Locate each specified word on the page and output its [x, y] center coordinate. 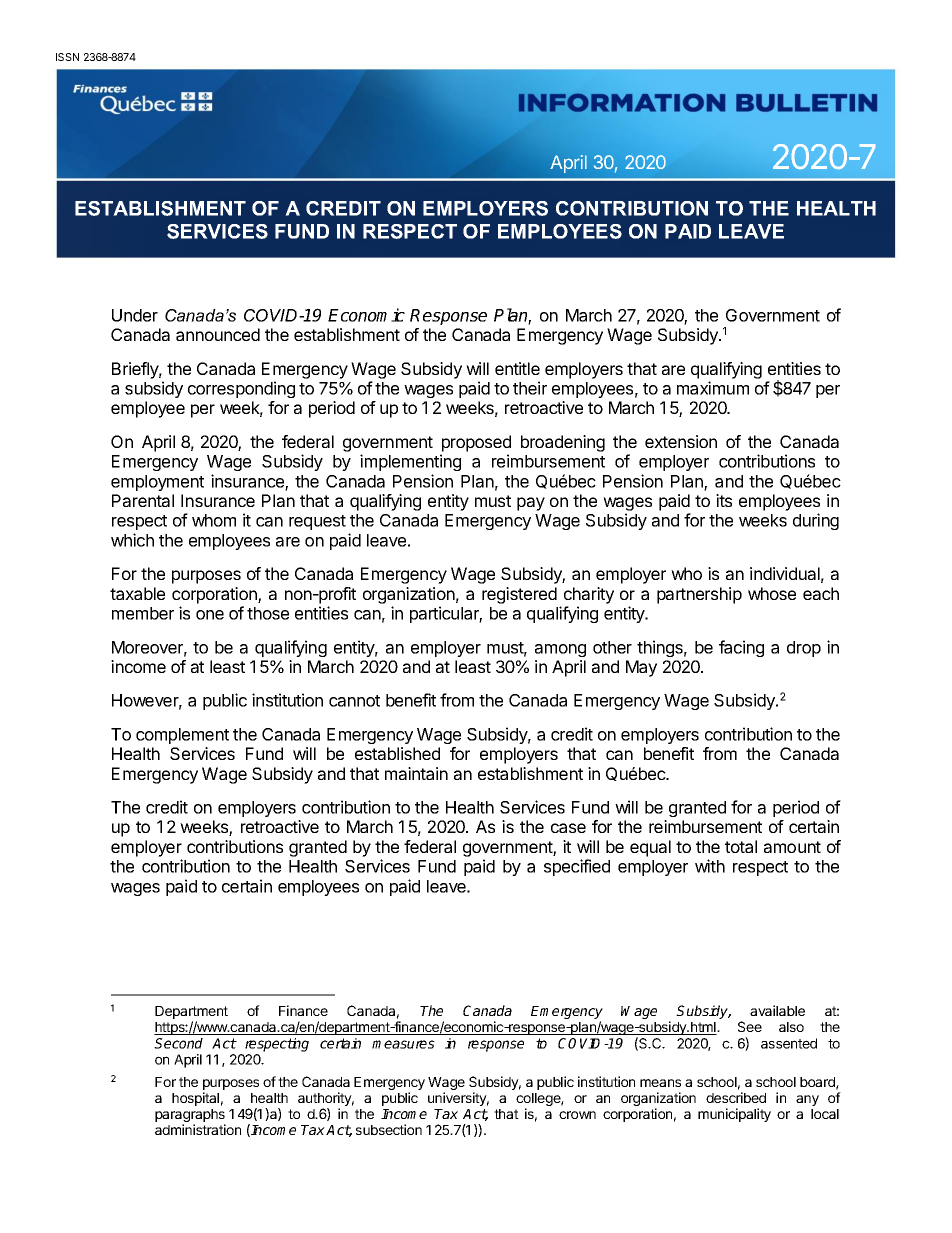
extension [681, 441]
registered [519, 595]
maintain [416, 773]
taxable [137, 593]
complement [182, 736]
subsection [389, 1129]
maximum [713, 388]
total [741, 846]
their [530, 388]
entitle [517, 368]
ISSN [67, 57]
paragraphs [190, 1117]
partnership [699, 595]
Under [135, 315]
